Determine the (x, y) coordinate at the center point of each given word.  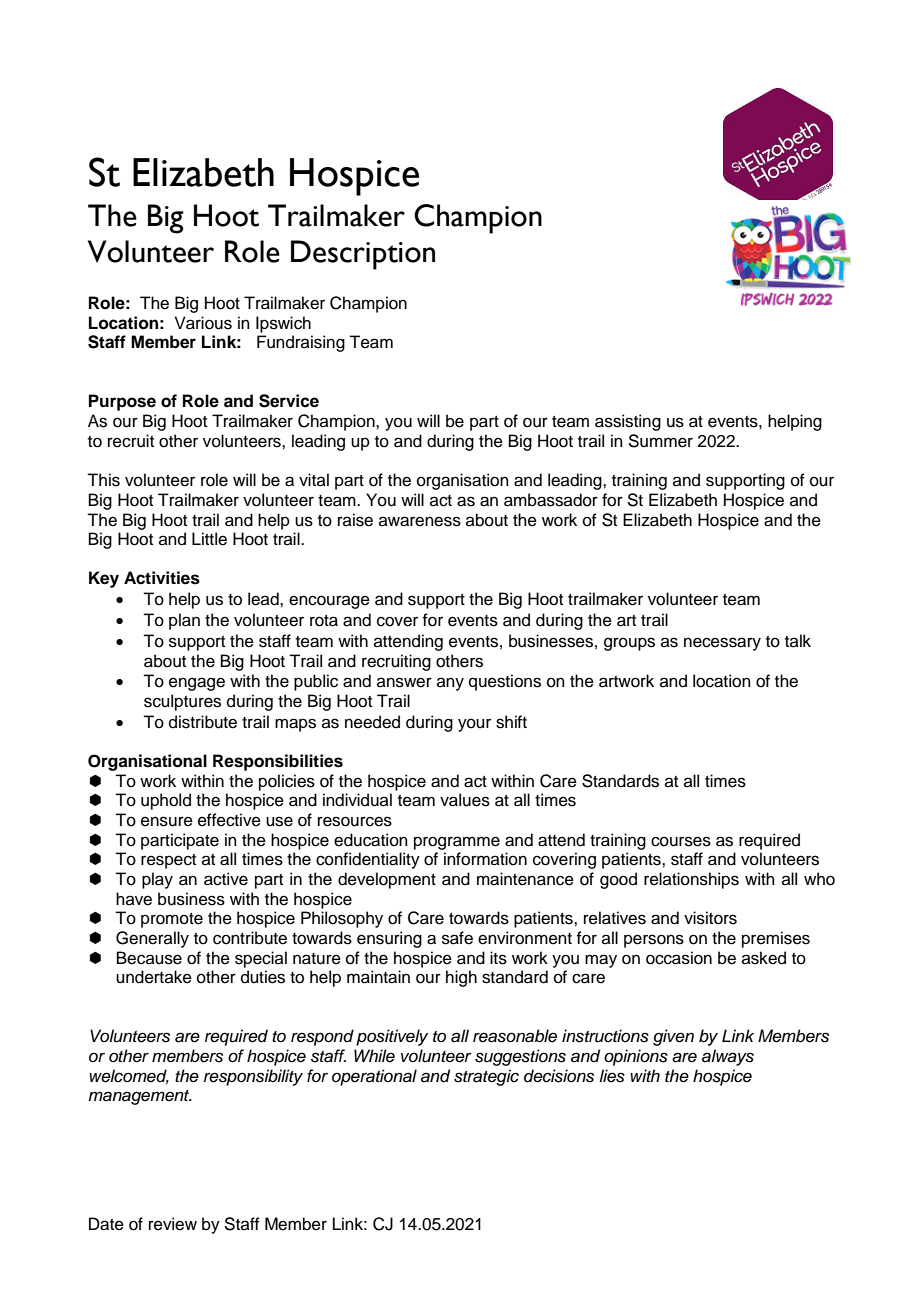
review (173, 1224)
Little (209, 539)
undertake (154, 977)
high (461, 978)
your (474, 725)
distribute (203, 722)
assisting (628, 422)
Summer (660, 441)
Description (363, 255)
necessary (722, 644)
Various (203, 323)
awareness (420, 521)
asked (764, 958)
